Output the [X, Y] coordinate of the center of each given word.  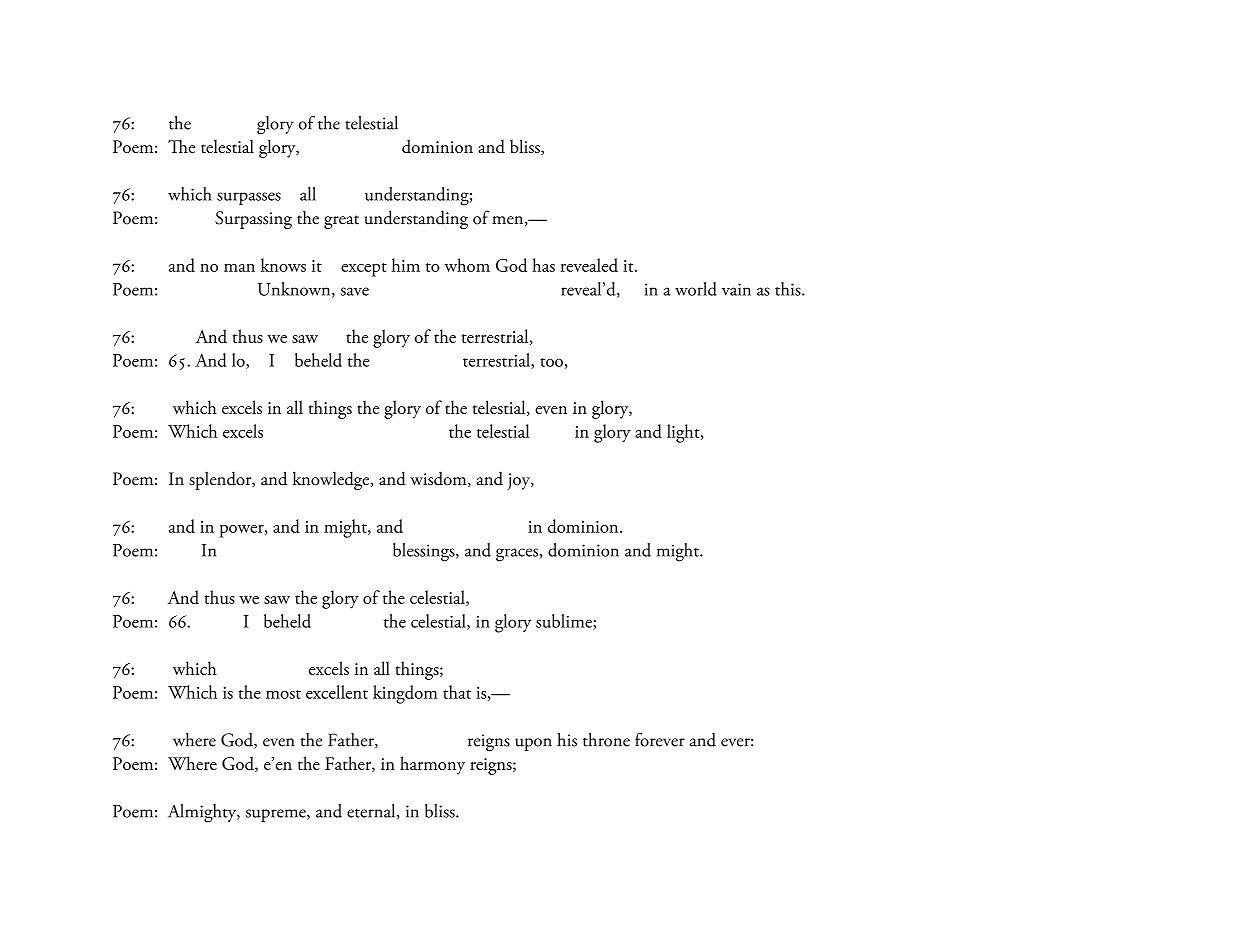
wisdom [439, 479]
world [696, 289]
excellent [337, 692]
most [283, 694]
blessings [425, 552]
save [354, 291]
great [341, 222]
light [684, 433]
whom [467, 265]
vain [736, 289]
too [551, 362]
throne [606, 740]
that [457, 692]
